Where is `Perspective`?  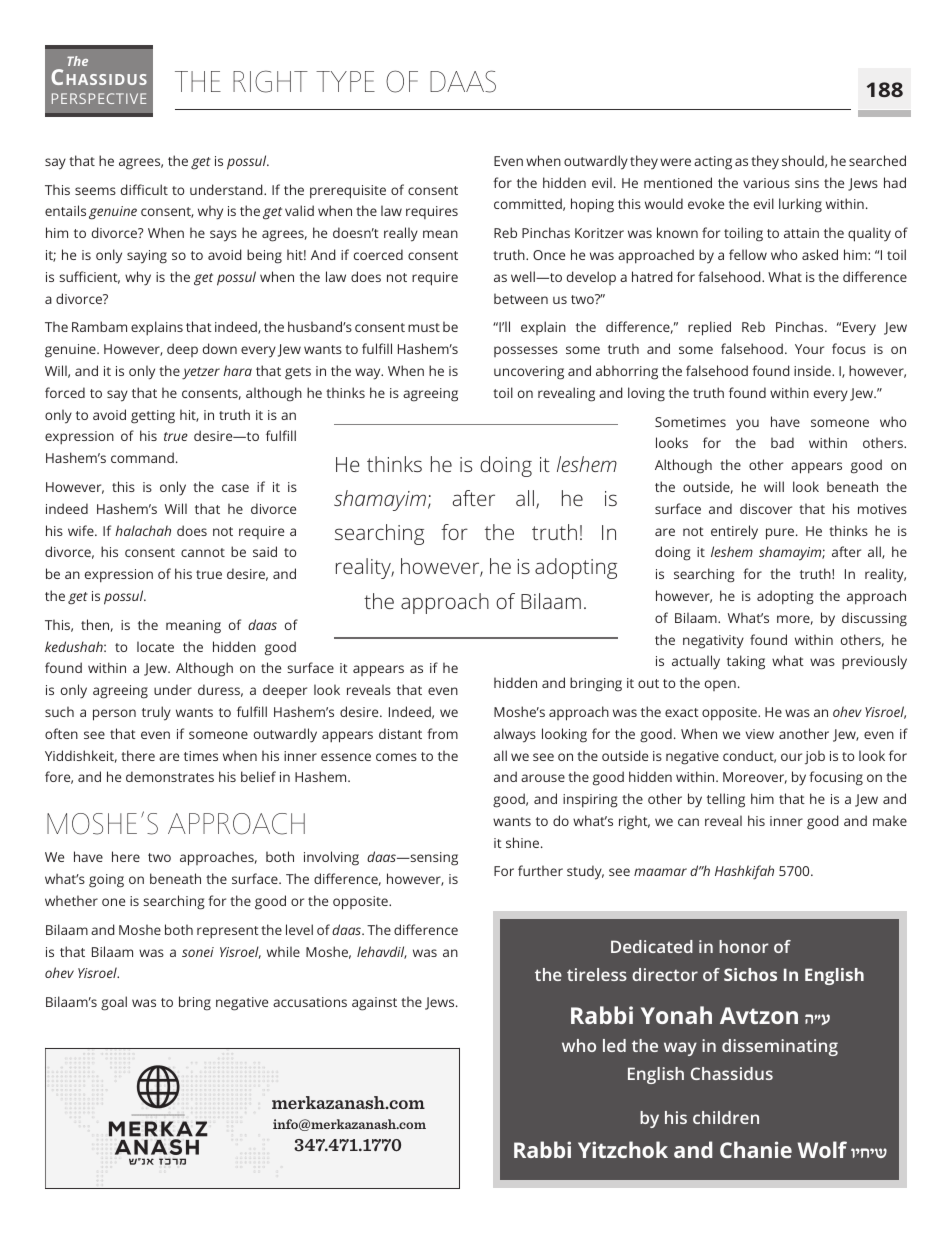 Perspective is located at coordinates (99, 98).
